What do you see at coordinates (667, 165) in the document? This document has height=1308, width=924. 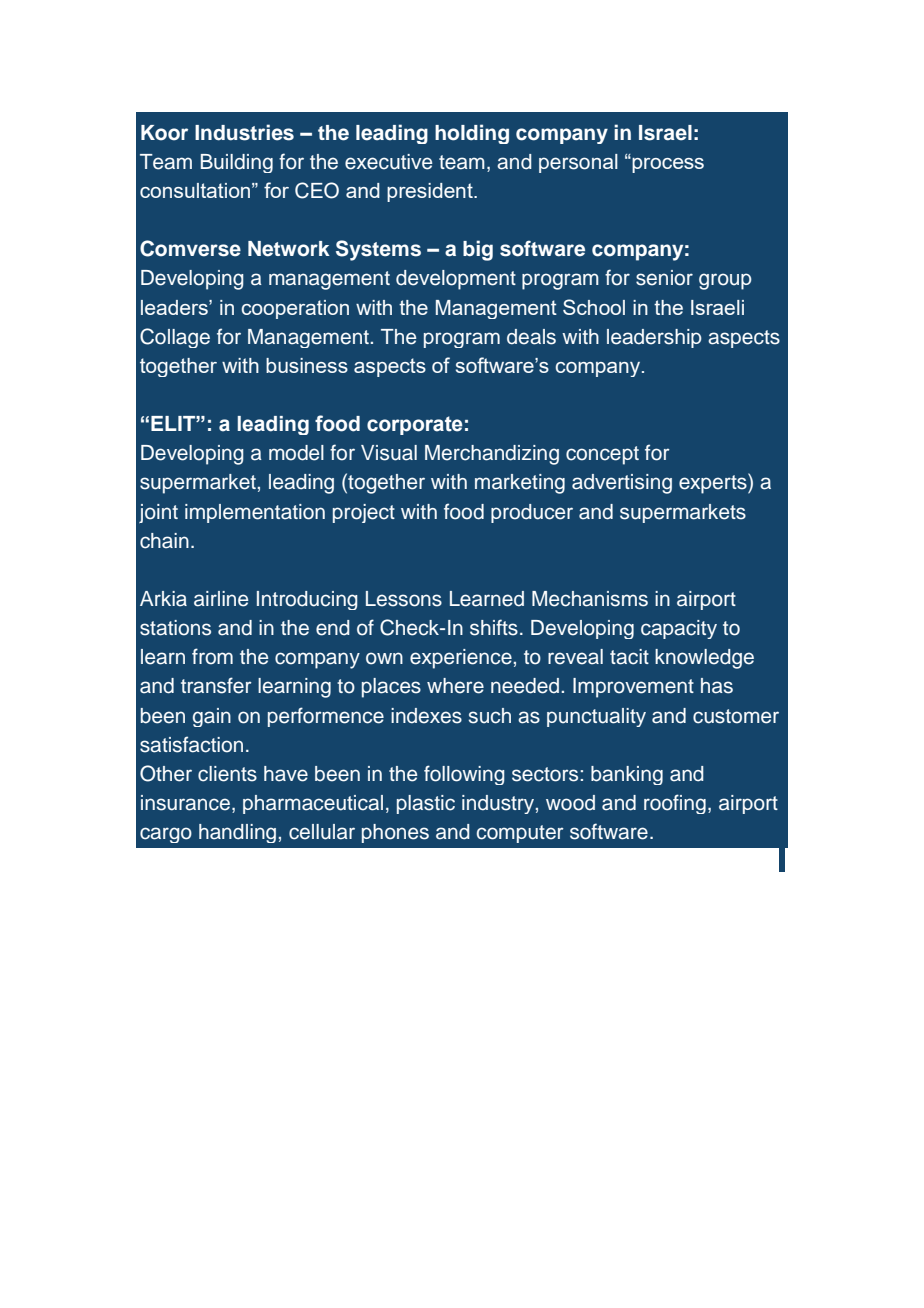 I see `process` at bounding box center [667, 165].
